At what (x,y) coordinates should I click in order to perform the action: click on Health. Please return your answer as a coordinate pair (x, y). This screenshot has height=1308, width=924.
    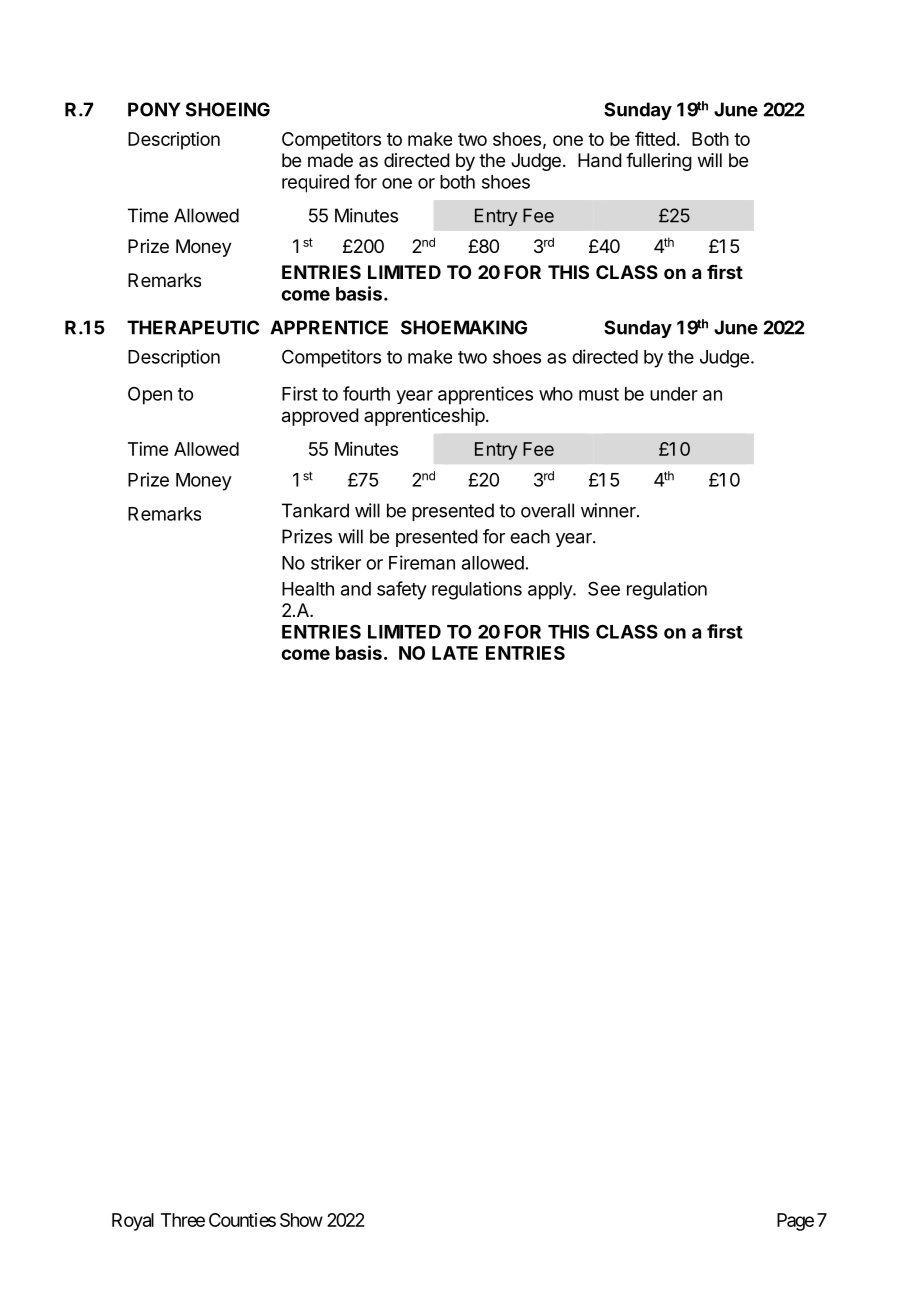
    Looking at the image, I should click on (308, 589).
